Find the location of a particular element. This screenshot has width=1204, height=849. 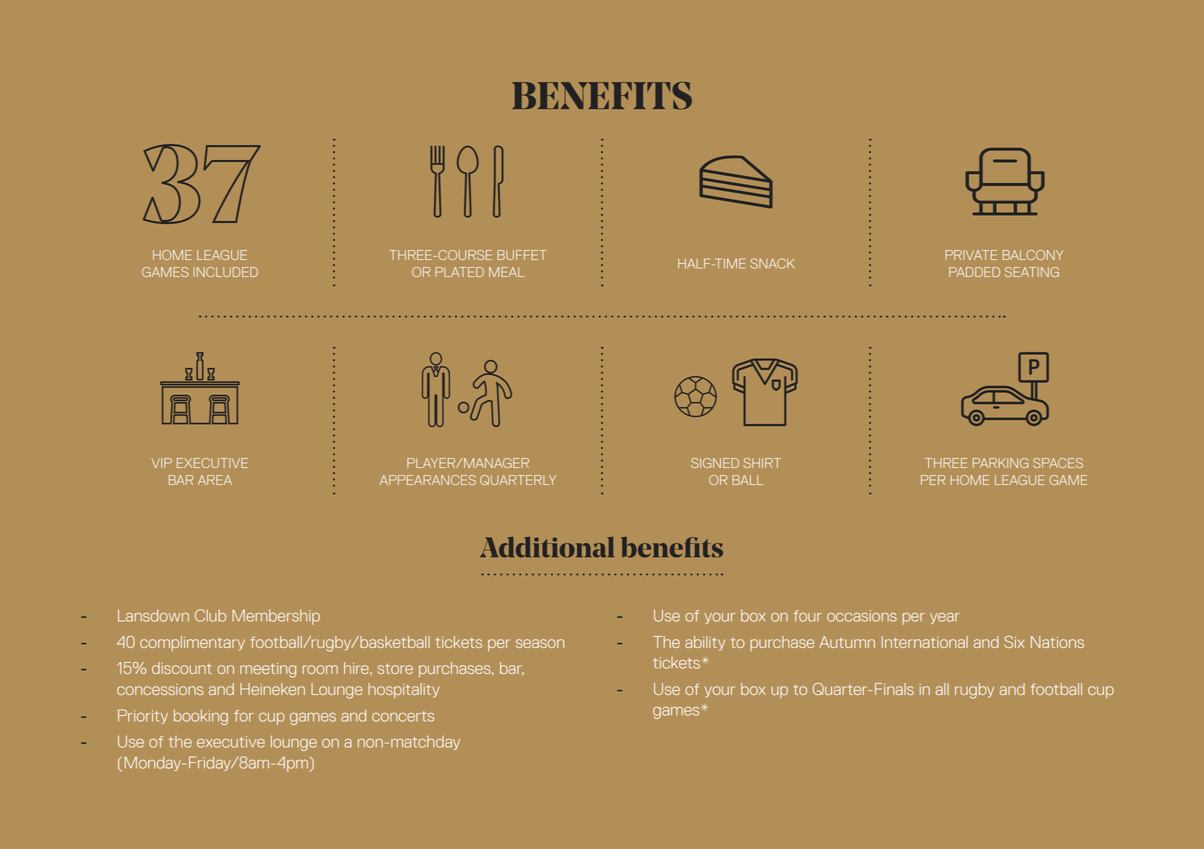

SPACES is located at coordinates (1058, 463).
